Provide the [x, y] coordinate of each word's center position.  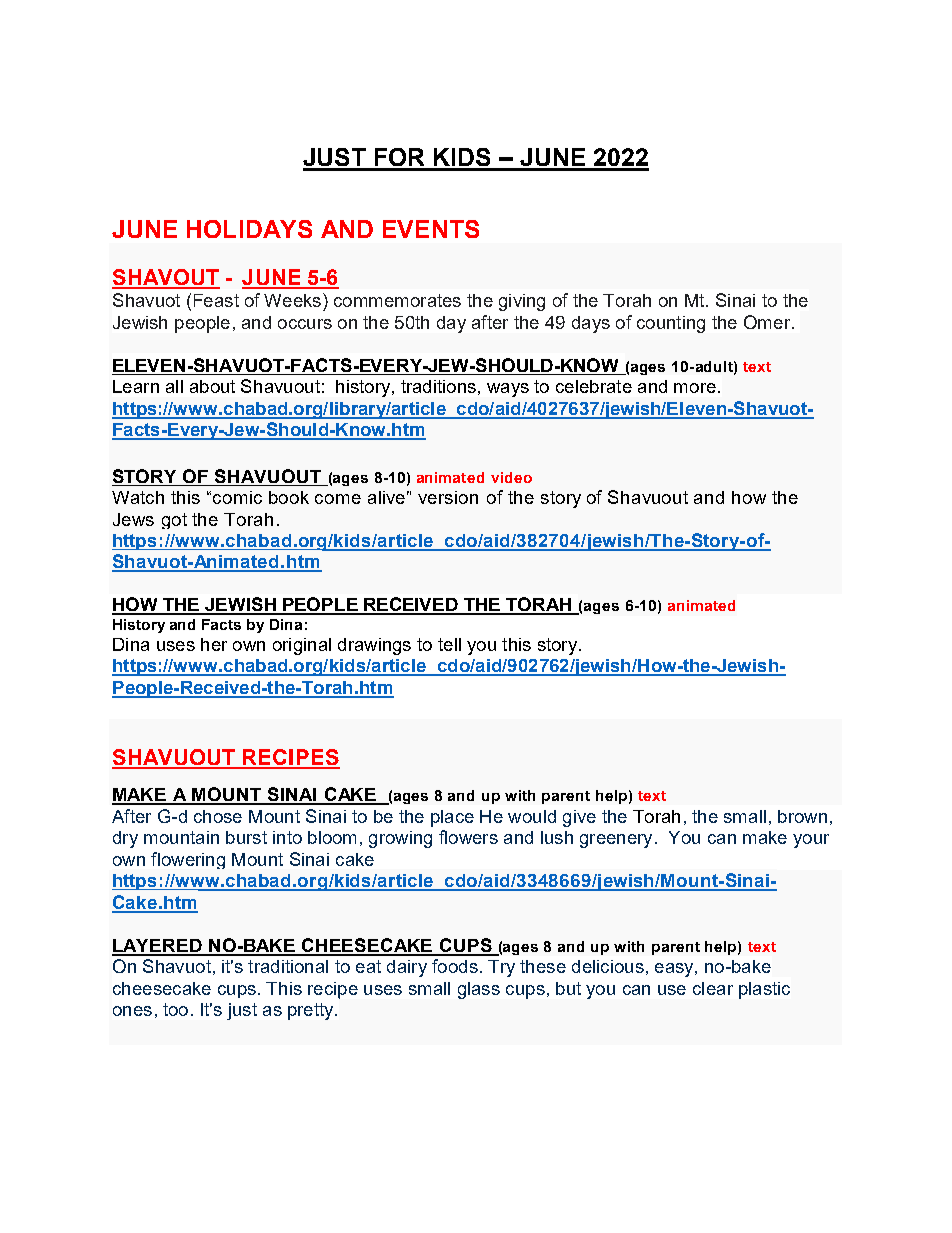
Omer [768, 322]
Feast [216, 300]
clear [713, 988]
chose [218, 816]
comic [237, 497]
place [452, 818]
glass [479, 990]
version [448, 497]
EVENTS [431, 229]
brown [802, 816]
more [695, 388]
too [175, 1009]
